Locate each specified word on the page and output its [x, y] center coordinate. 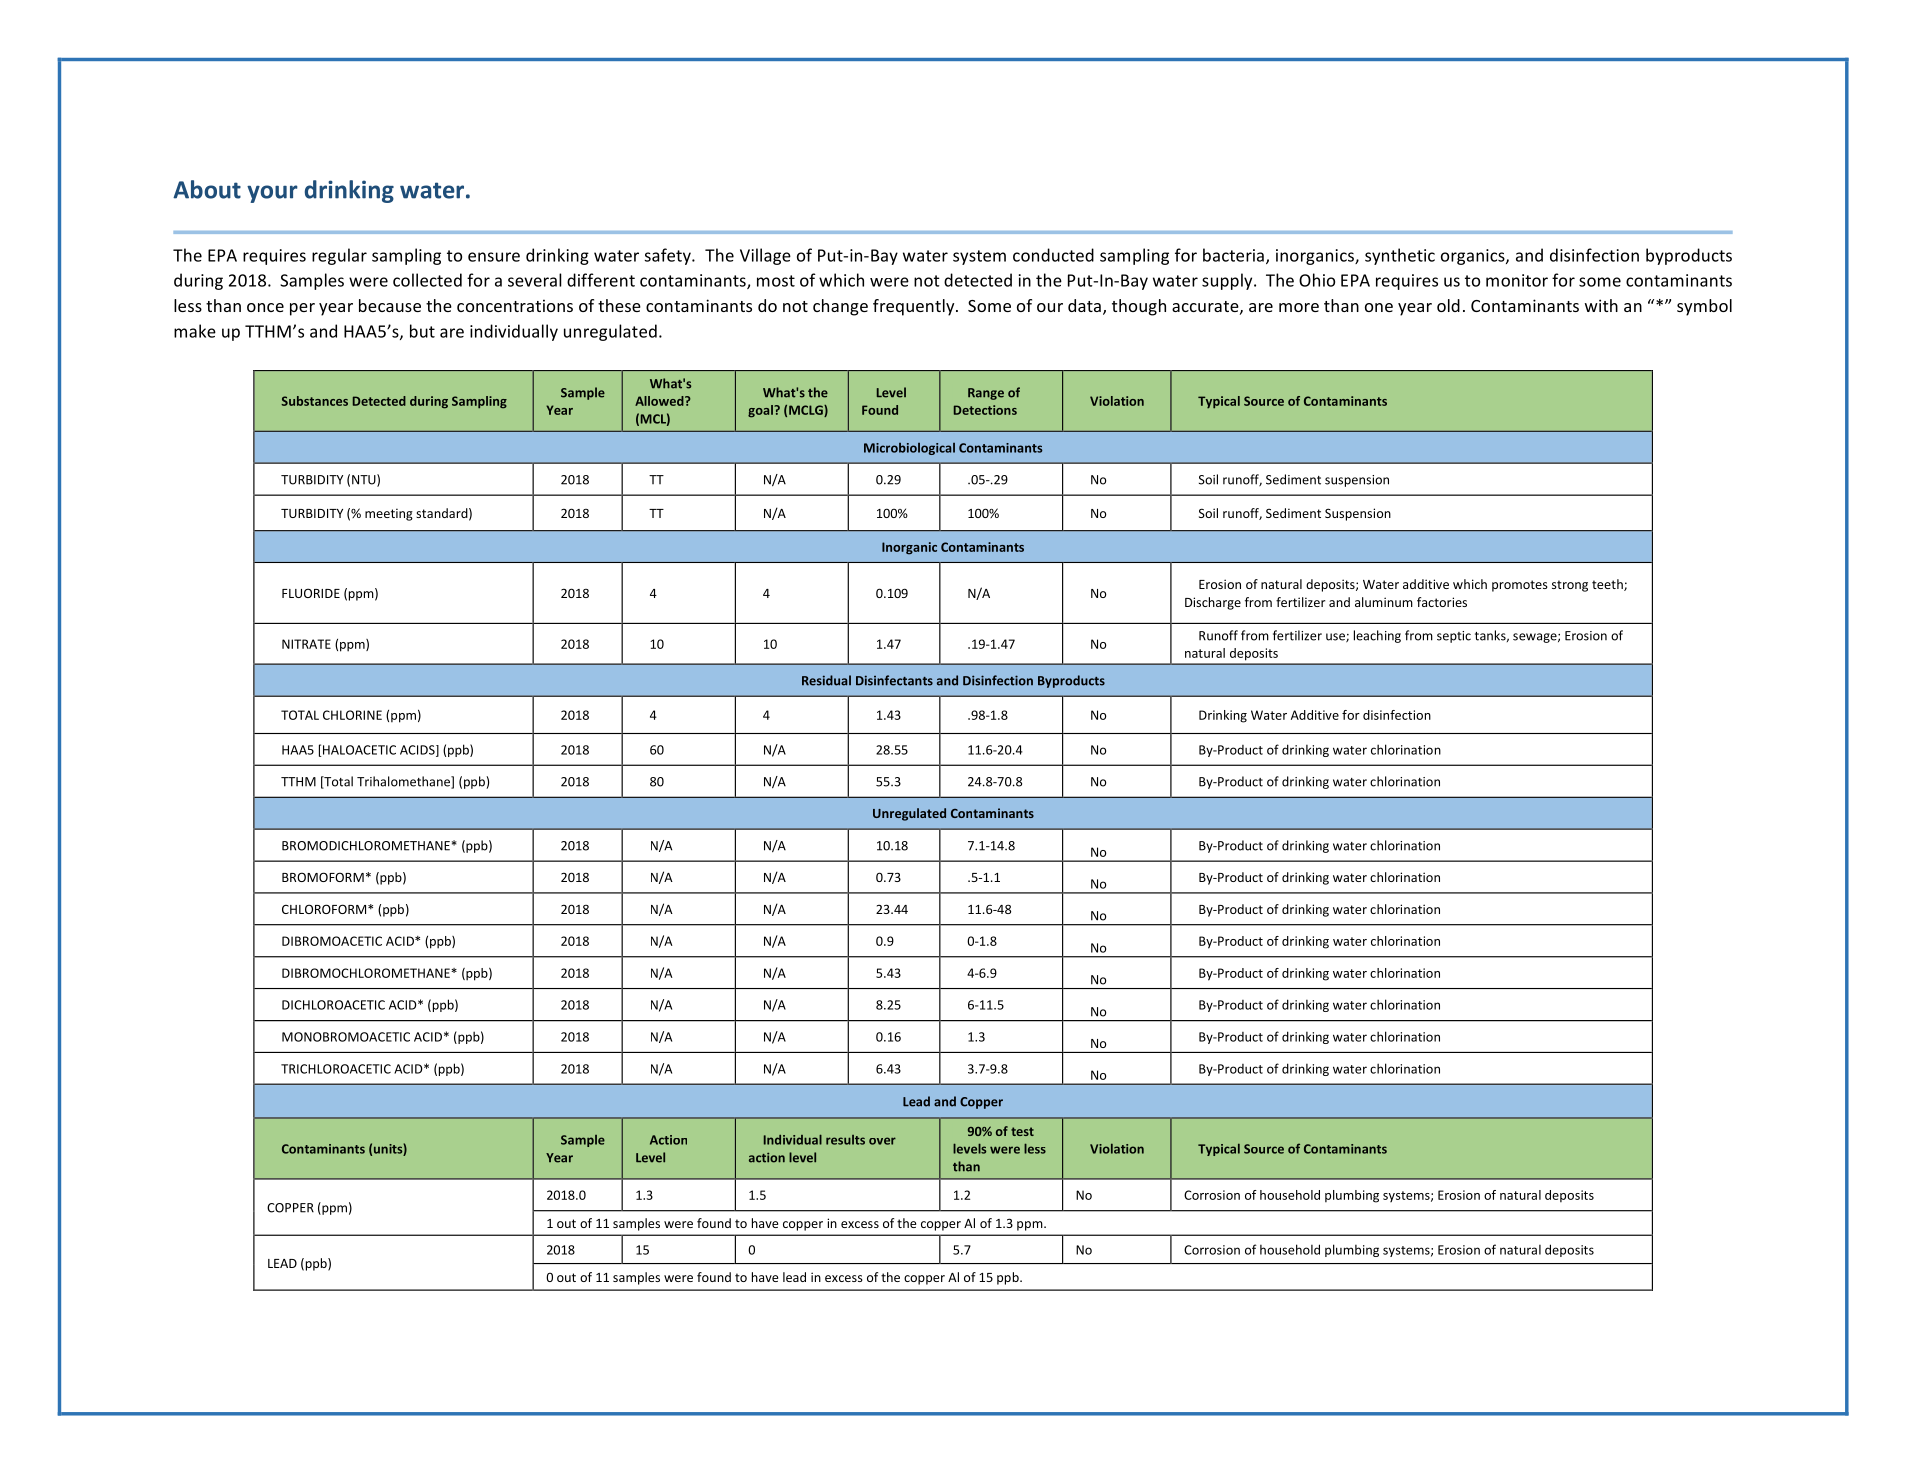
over [882, 1141]
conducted [1053, 255]
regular [339, 256]
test [1022, 1131]
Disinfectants [894, 680]
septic [1454, 637]
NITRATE [306, 644]
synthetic [1400, 256]
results [845, 1140]
